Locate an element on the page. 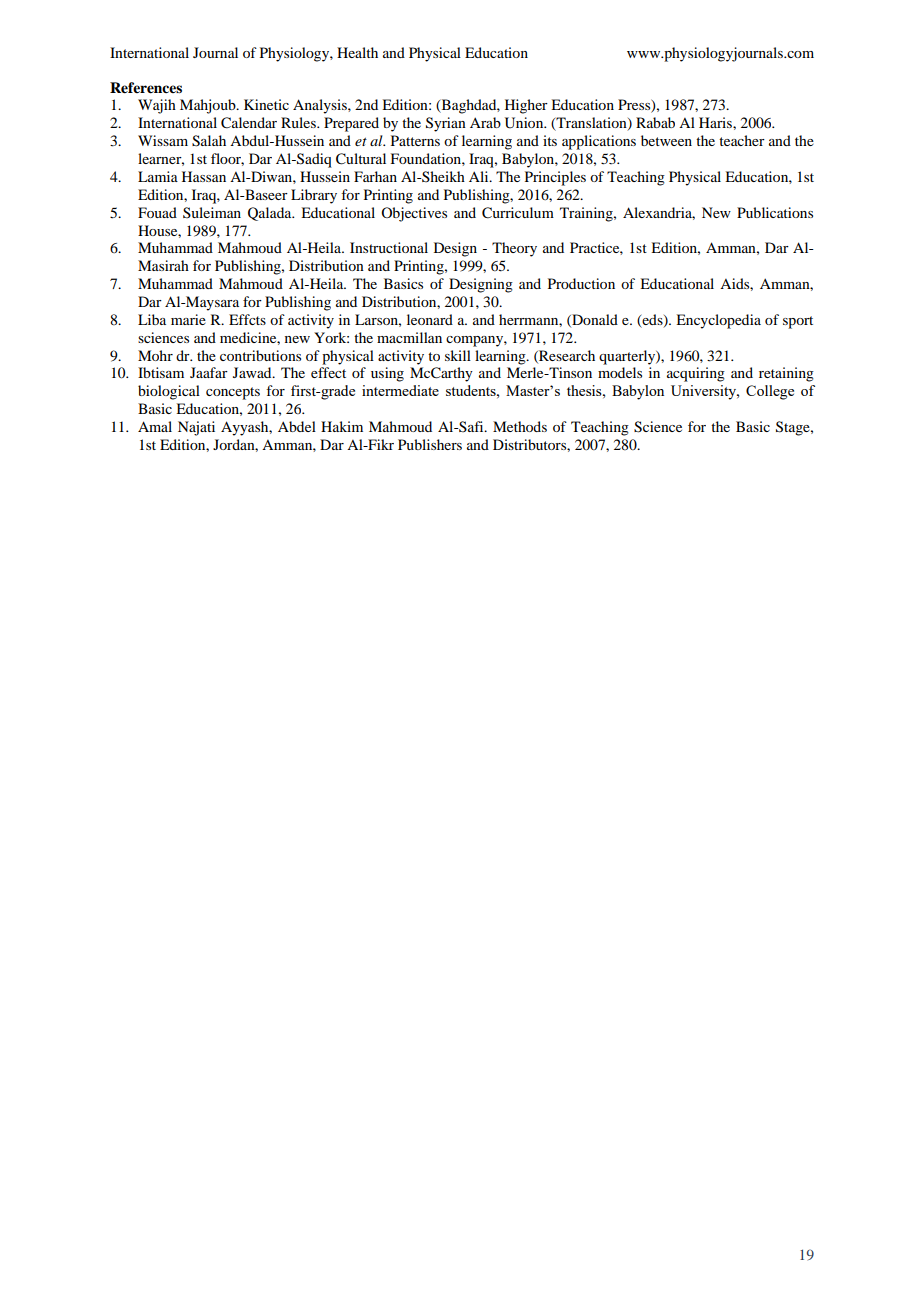 This document has height=1308, width=924. Amal is located at coordinates (155, 426).
